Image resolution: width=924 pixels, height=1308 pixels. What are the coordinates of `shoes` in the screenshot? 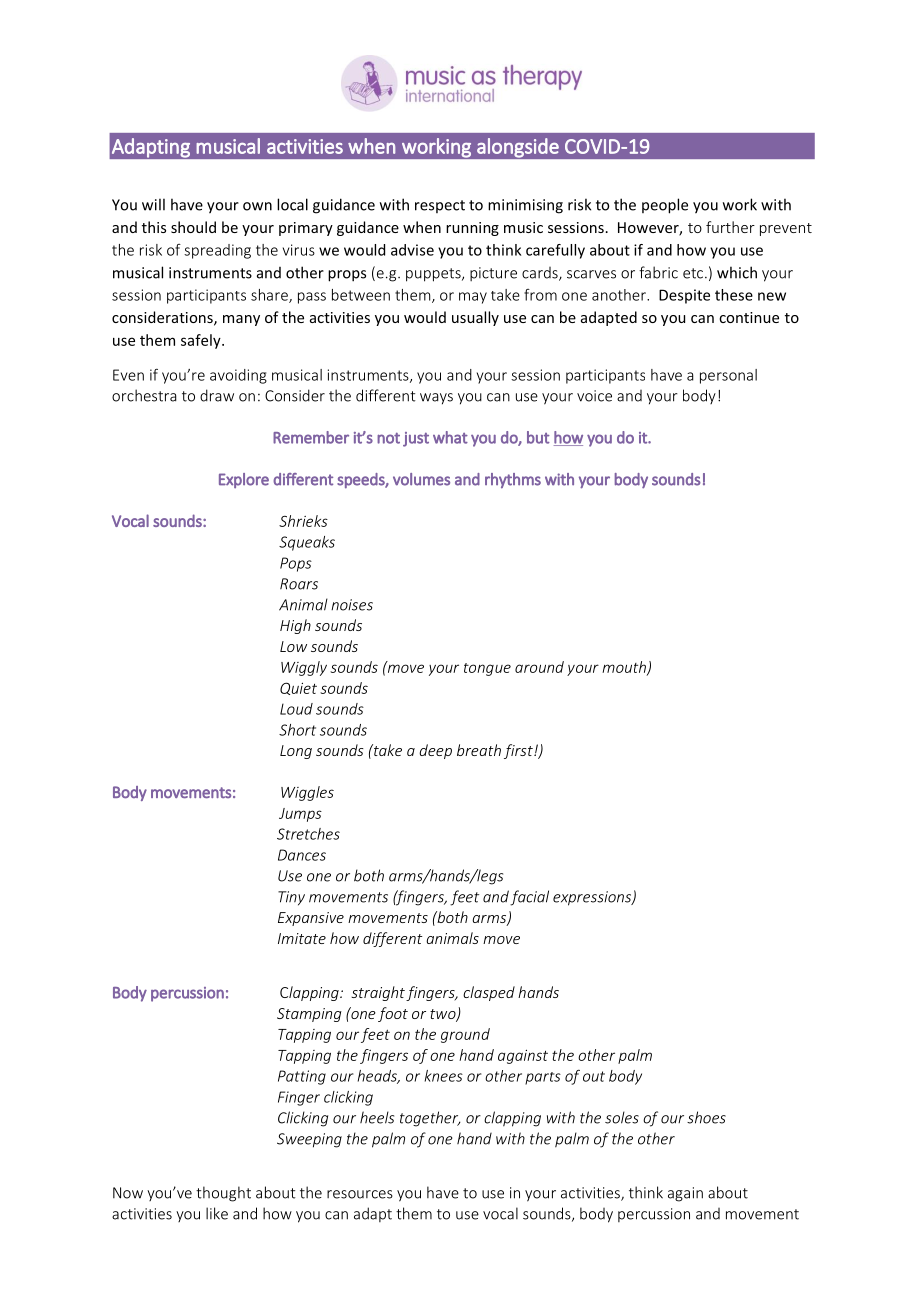 It's located at (706, 1117).
